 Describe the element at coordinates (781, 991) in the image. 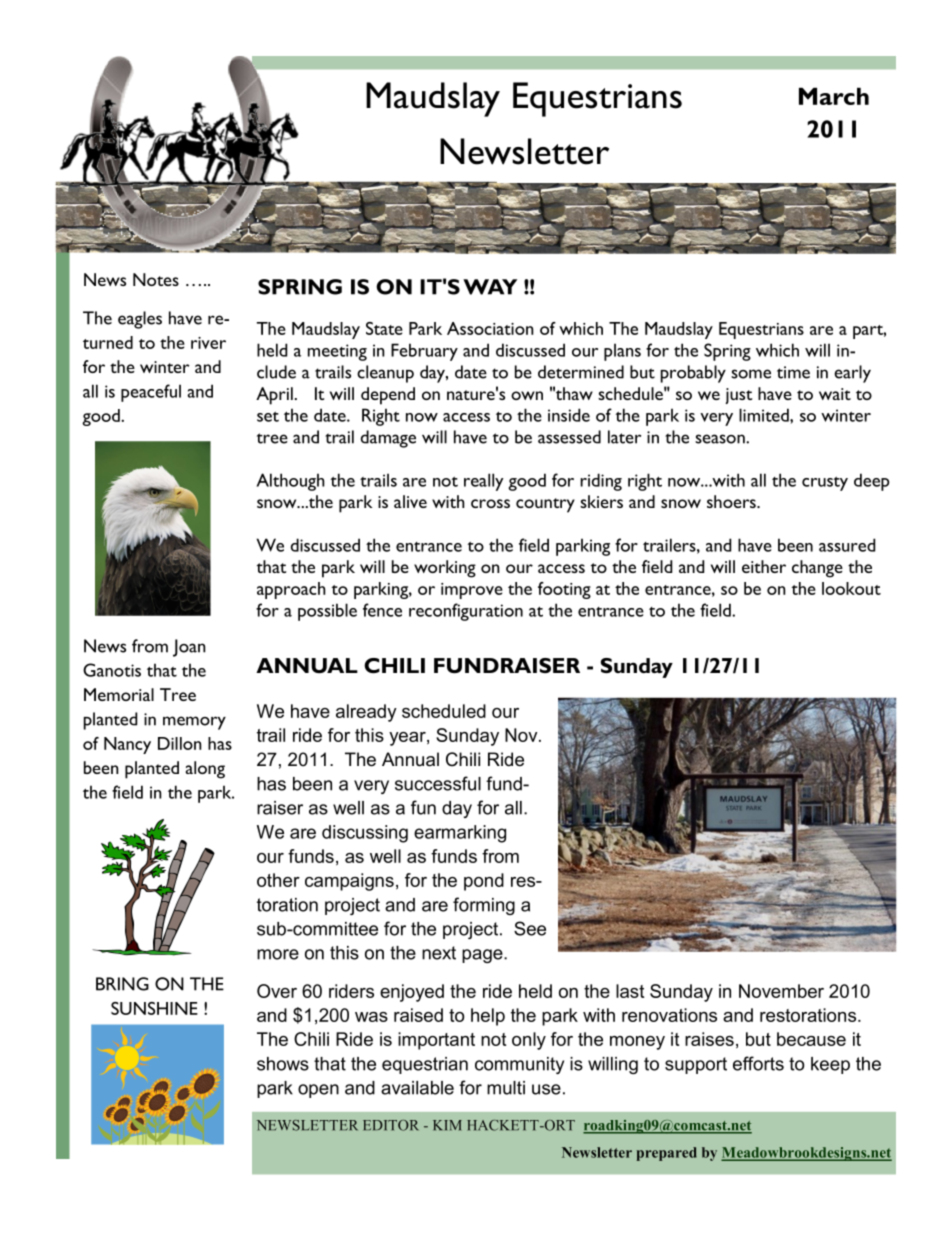

I see `November` at that location.
